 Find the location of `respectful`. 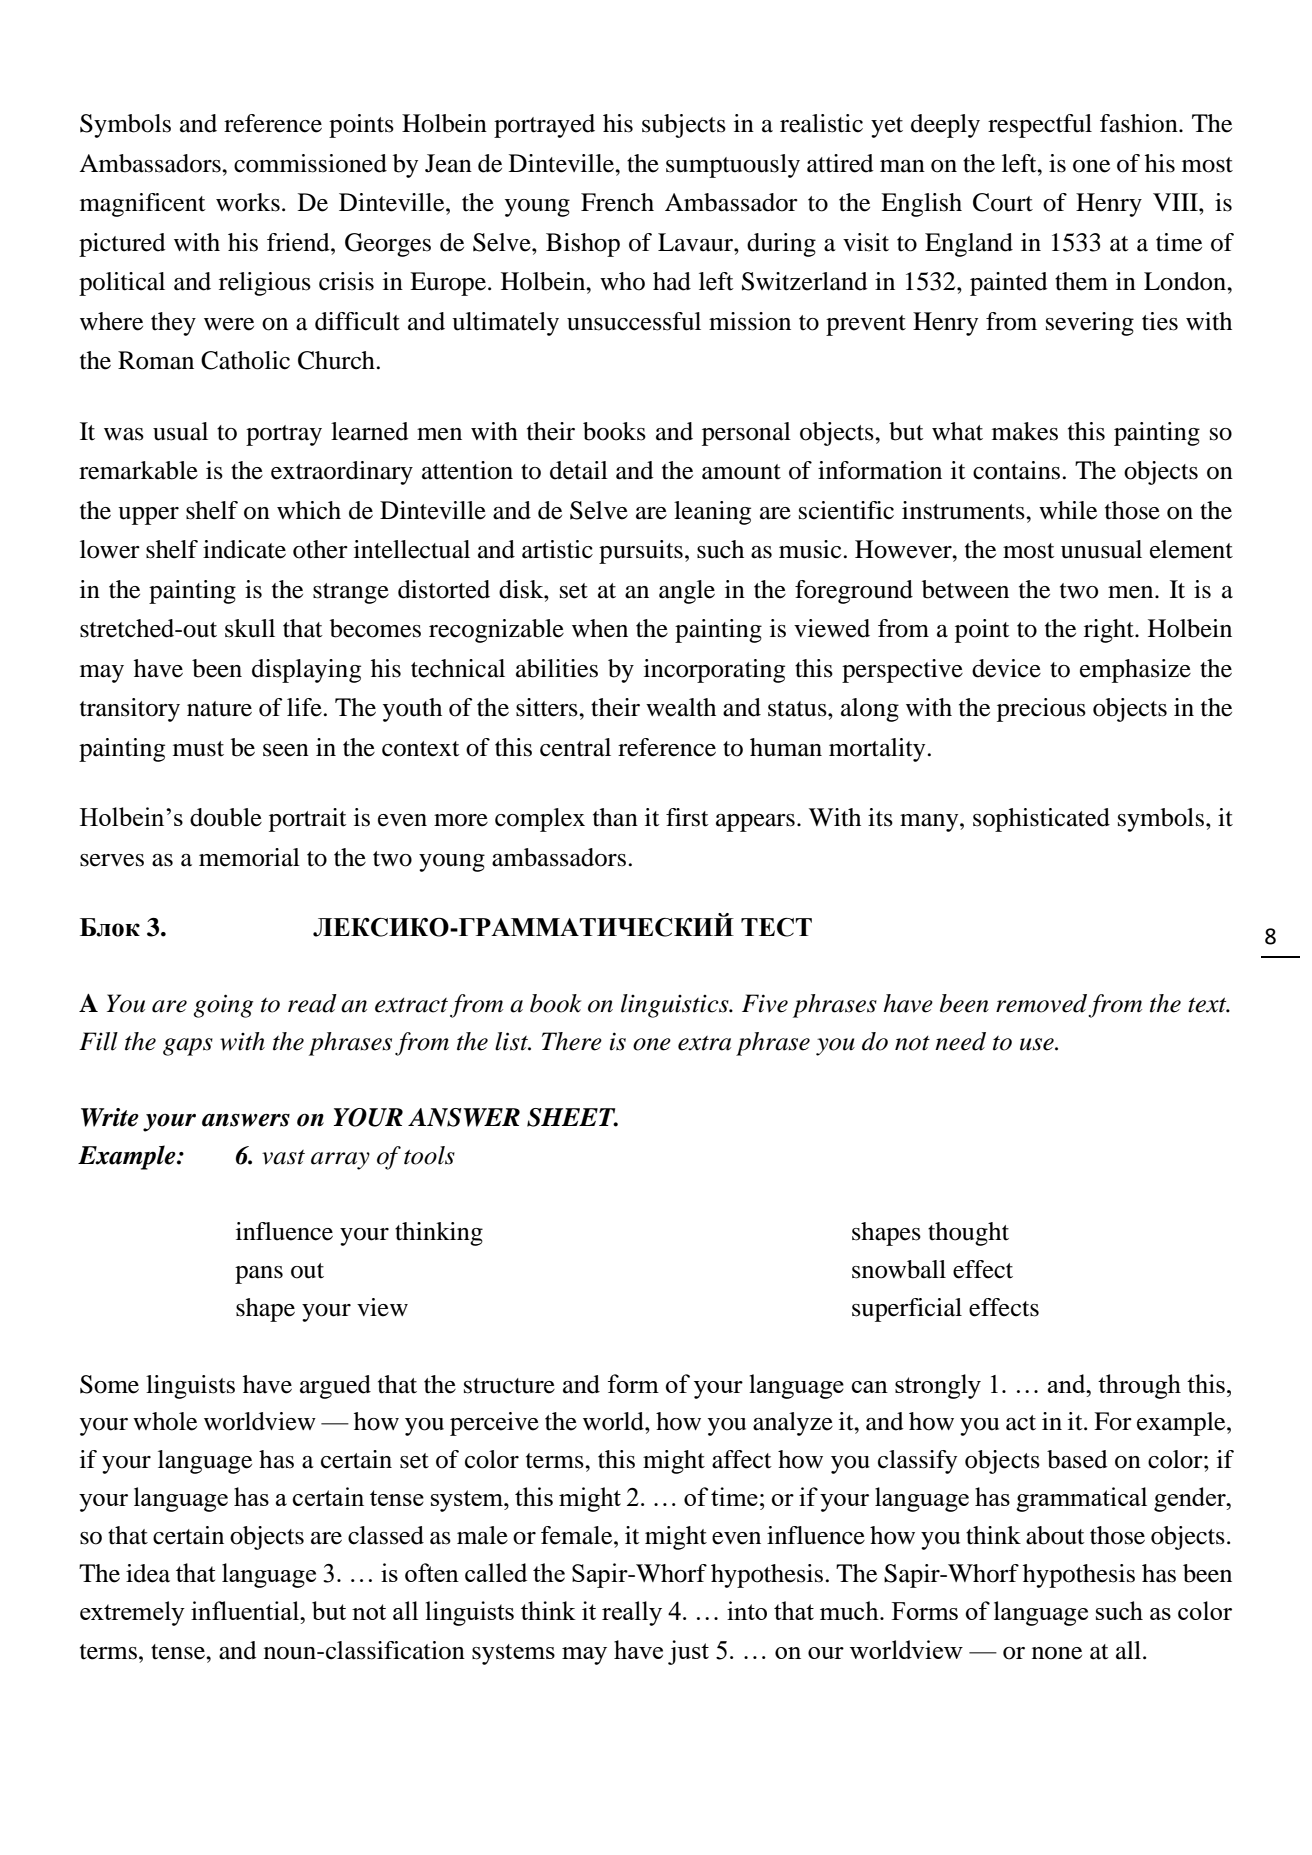

respectful is located at coordinates (1040, 126).
